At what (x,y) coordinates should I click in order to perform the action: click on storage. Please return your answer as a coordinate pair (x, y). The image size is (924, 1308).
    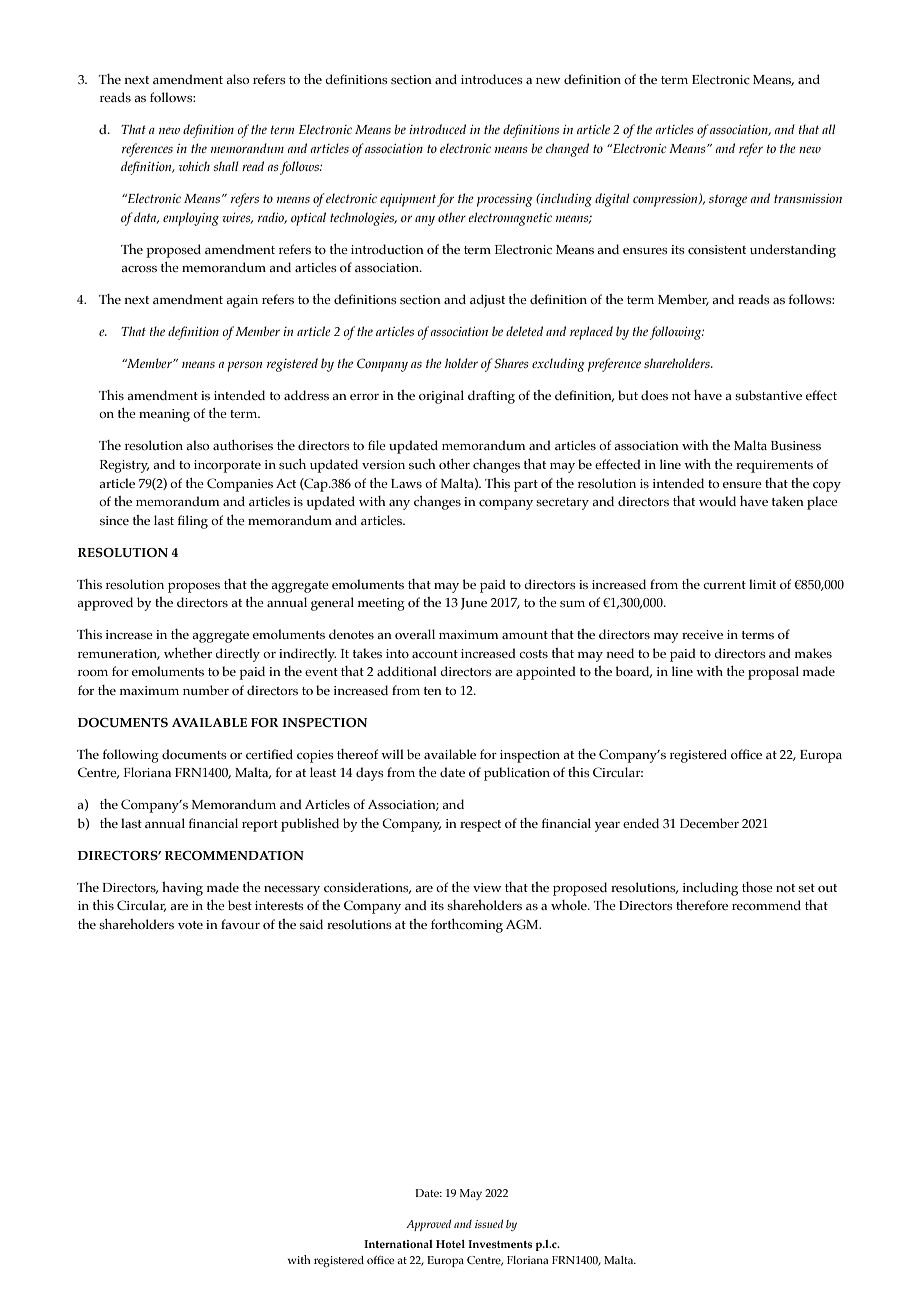
    Looking at the image, I should click on (728, 200).
